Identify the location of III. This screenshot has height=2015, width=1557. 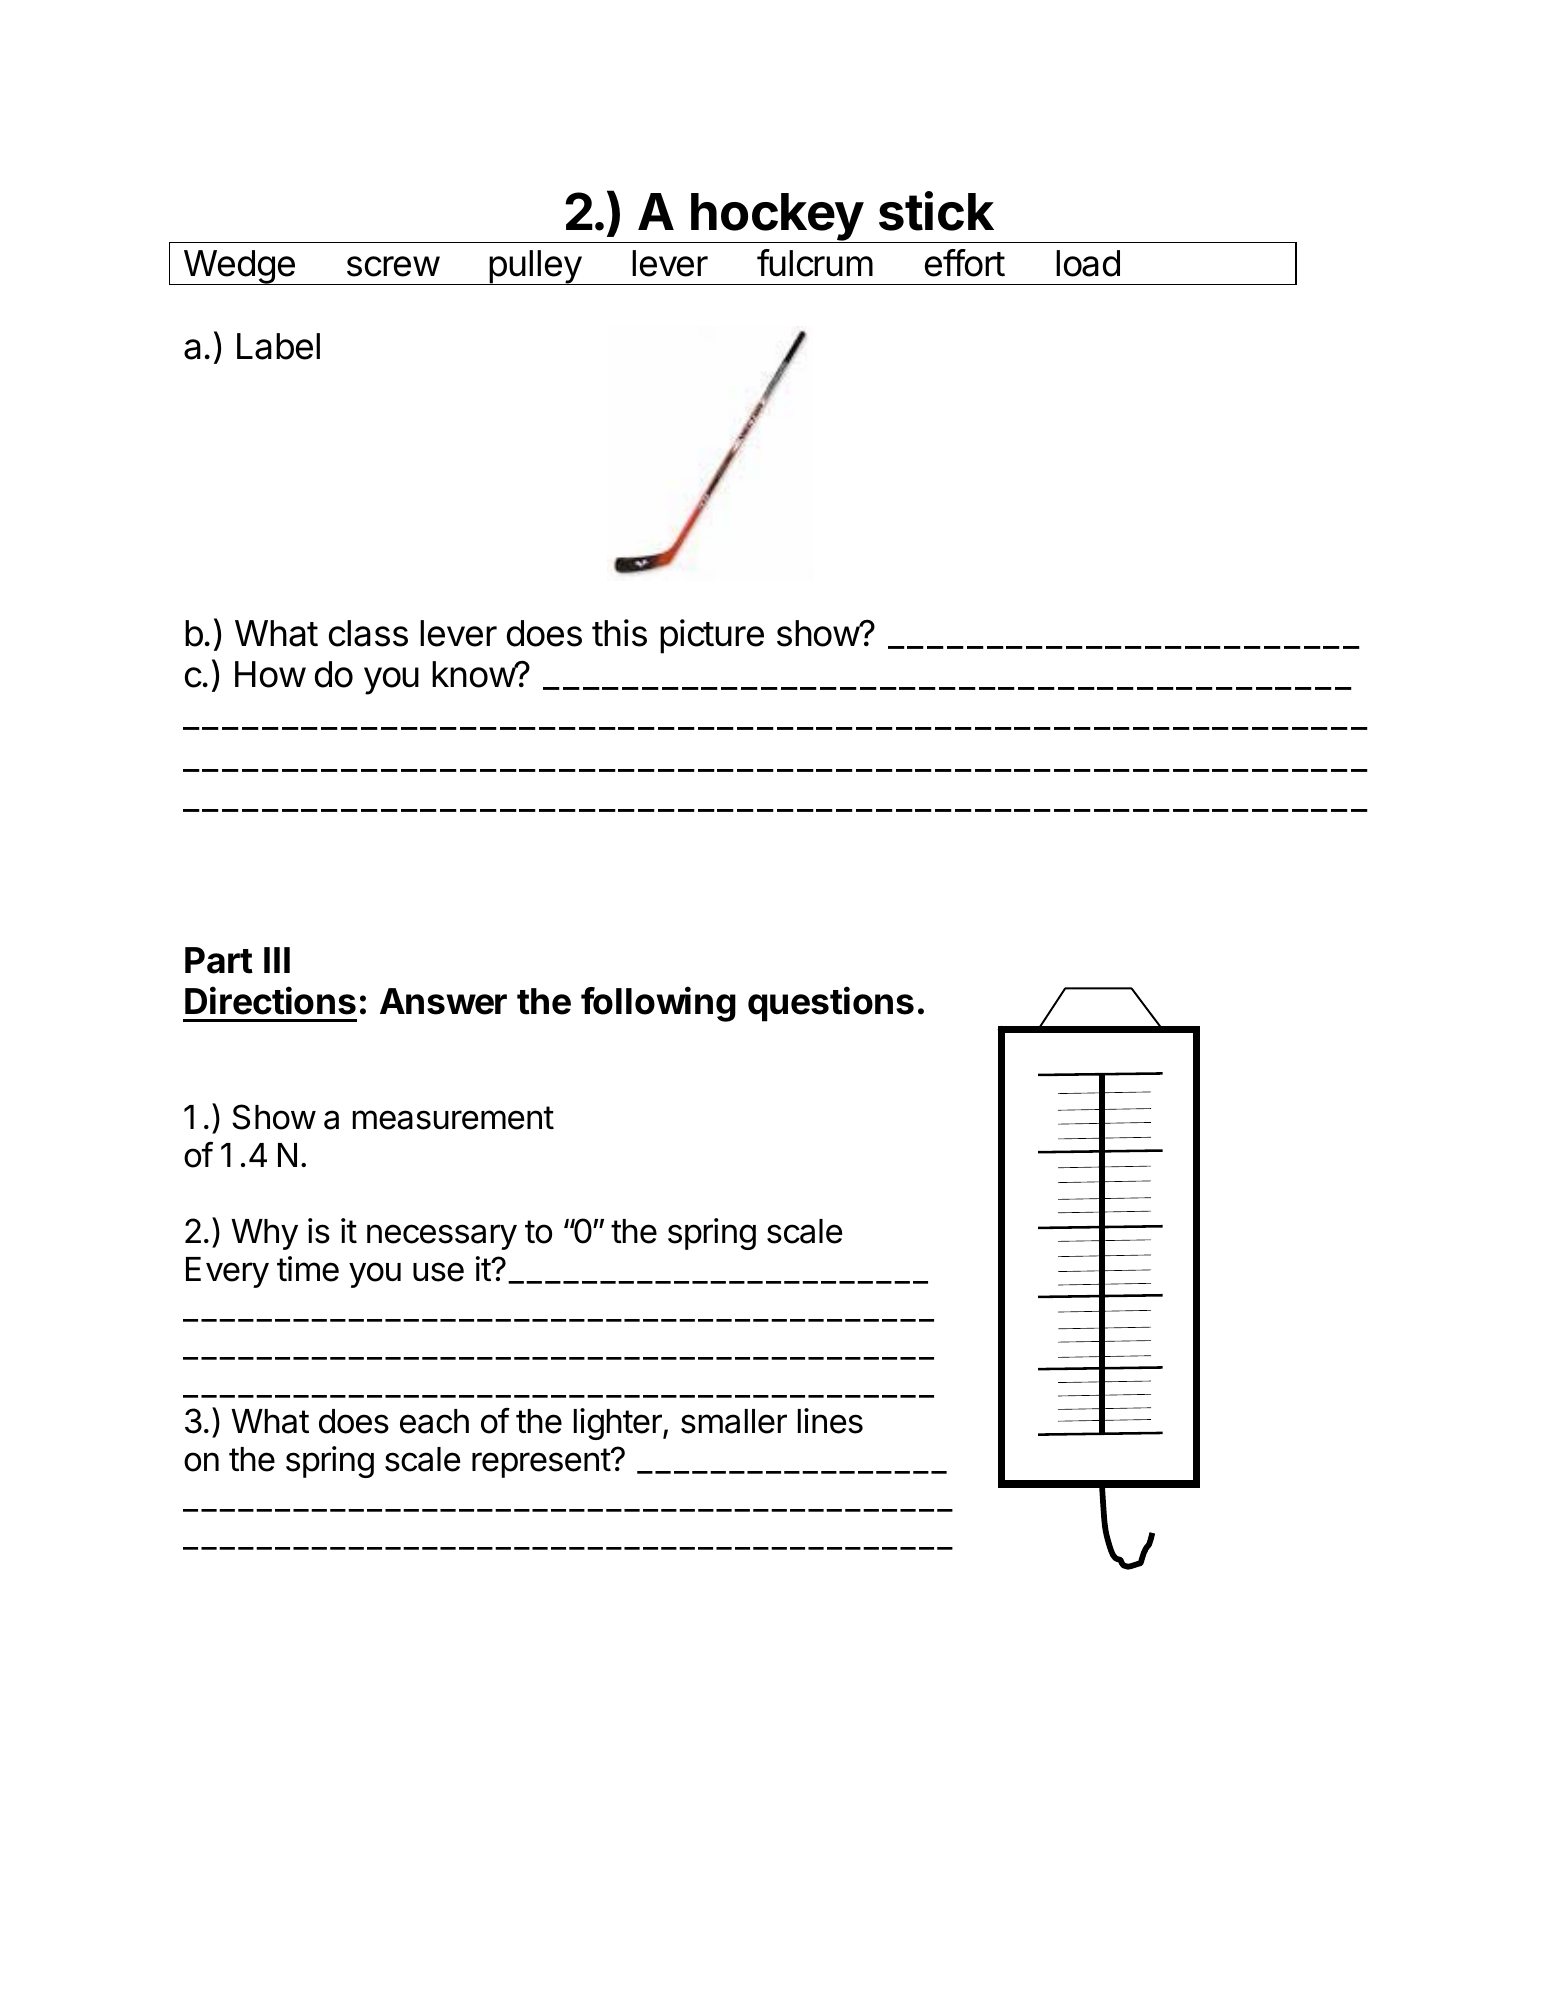
(277, 960).
